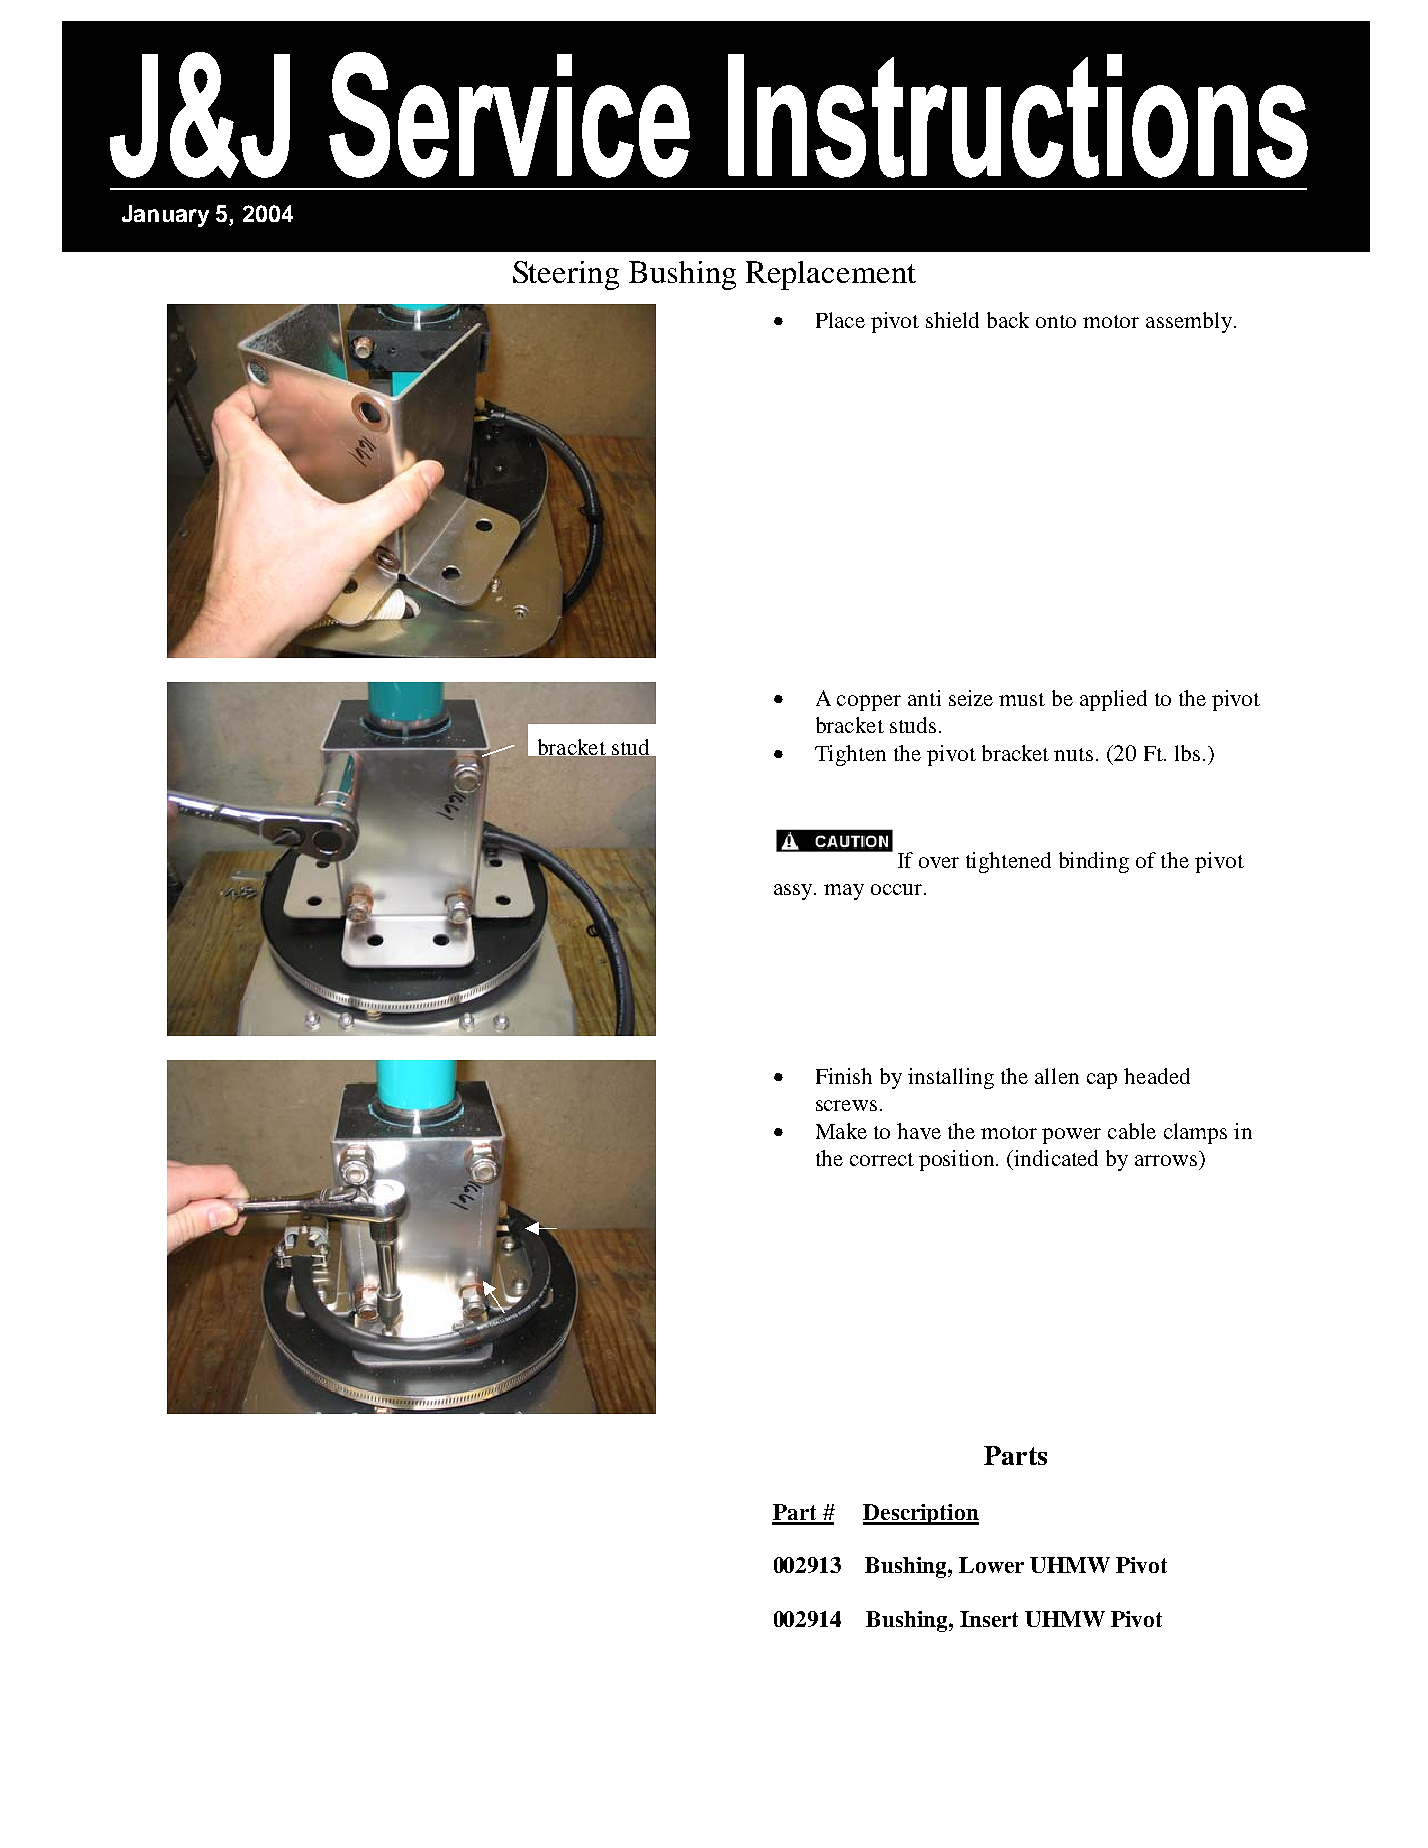  What do you see at coordinates (844, 892) in the screenshot?
I see `may` at bounding box center [844, 892].
